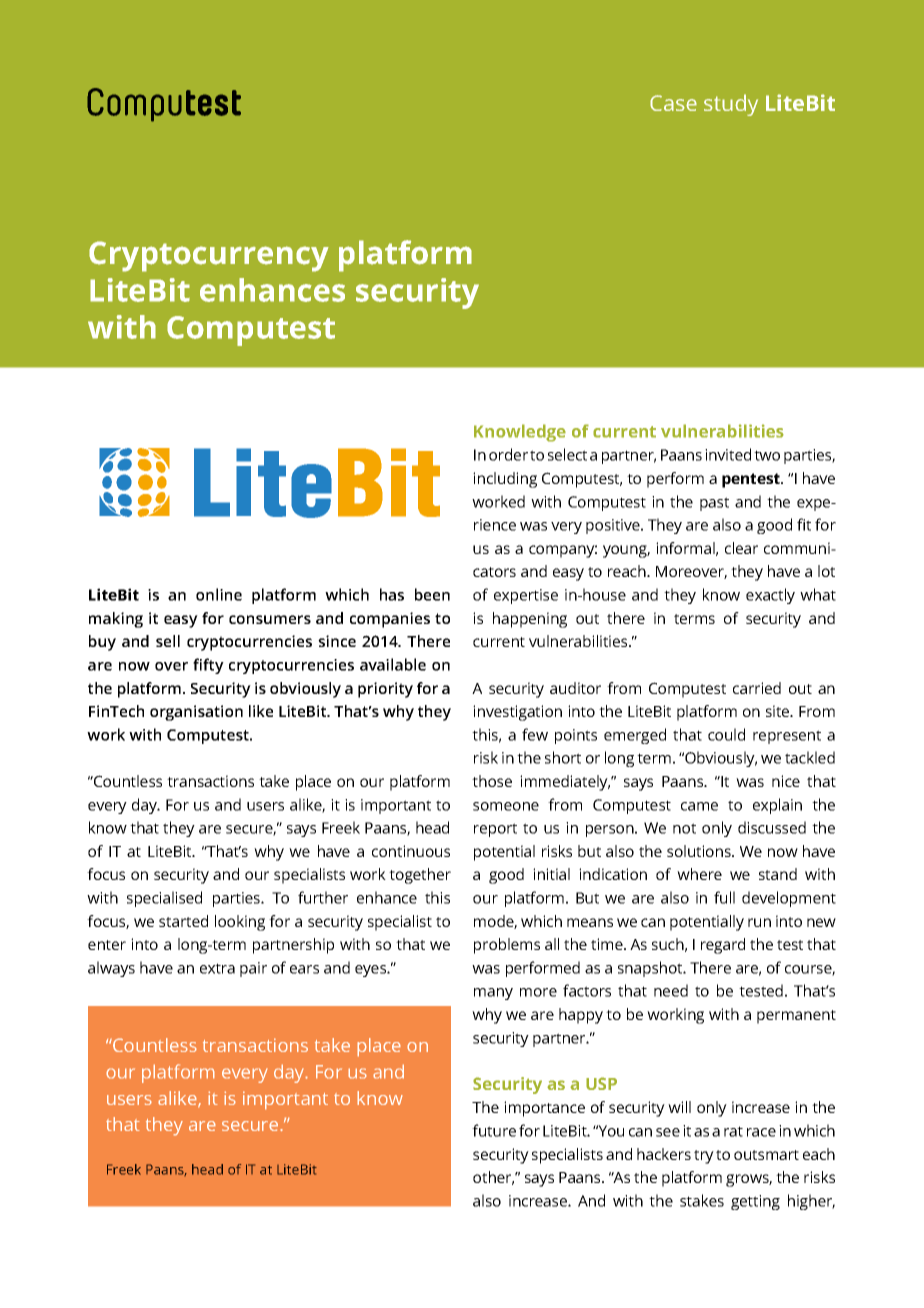 Image resolution: width=924 pixels, height=1308 pixels. What do you see at coordinates (728, 454) in the screenshot?
I see `invited` at bounding box center [728, 454].
